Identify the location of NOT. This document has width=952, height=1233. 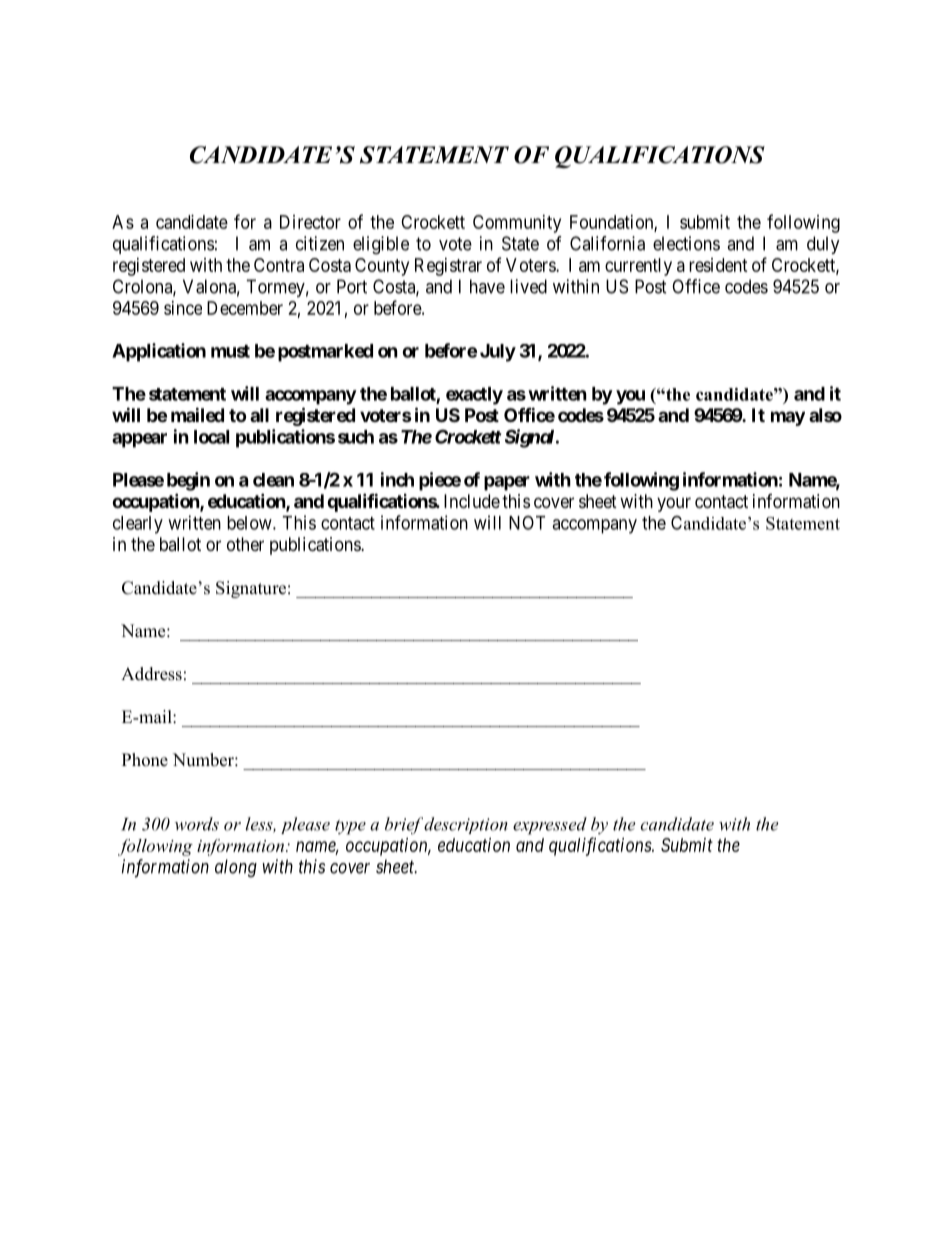
(527, 523).
